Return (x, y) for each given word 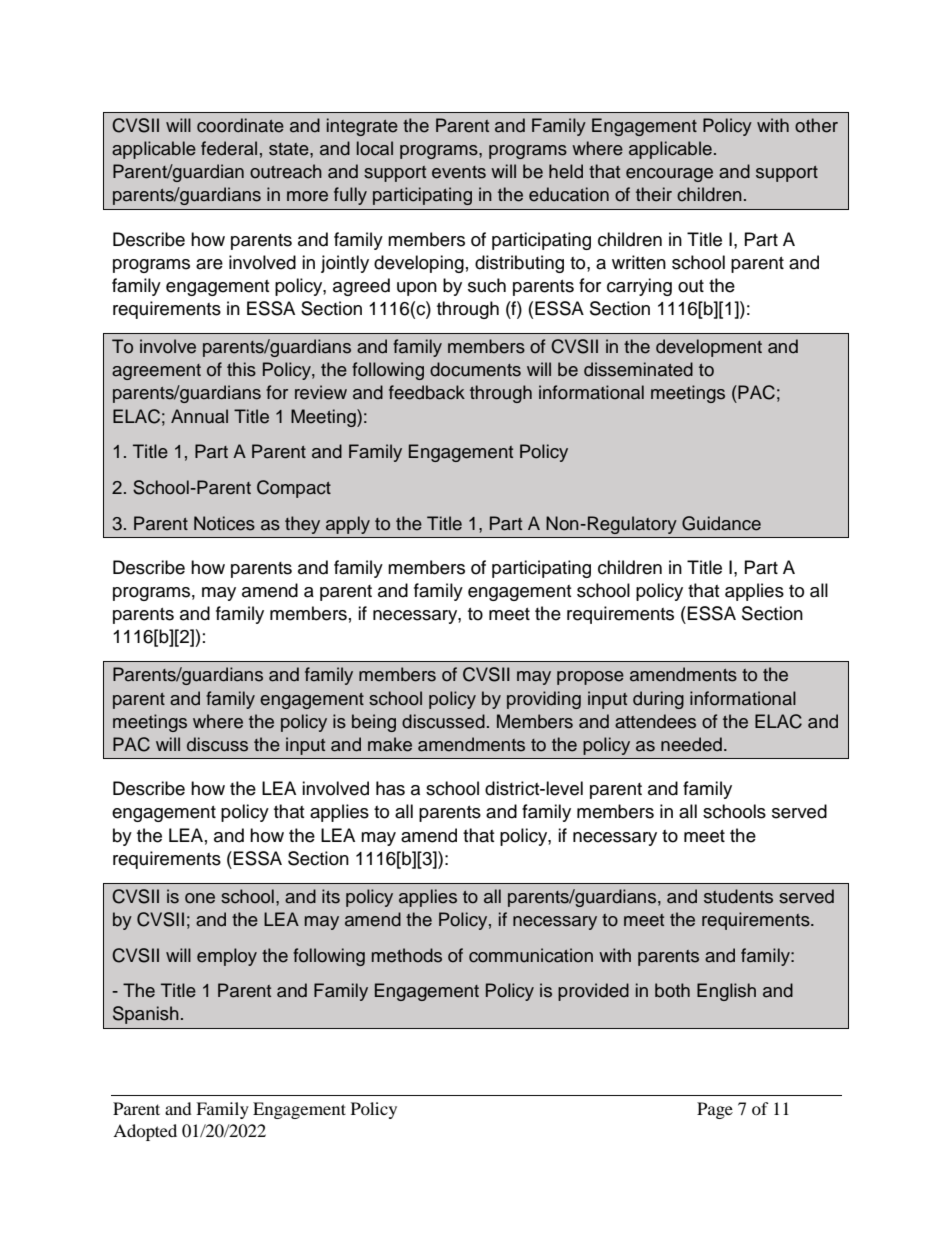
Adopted (145, 1132)
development (709, 348)
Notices (224, 523)
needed (691, 744)
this (241, 369)
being (374, 723)
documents (475, 369)
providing (544, 700)
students (738, 896)
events (459, 172)
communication (531, 955)
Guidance (721, 523)
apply (348, 525)
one (200, 898)
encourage (669, 175)
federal (229, 148)
